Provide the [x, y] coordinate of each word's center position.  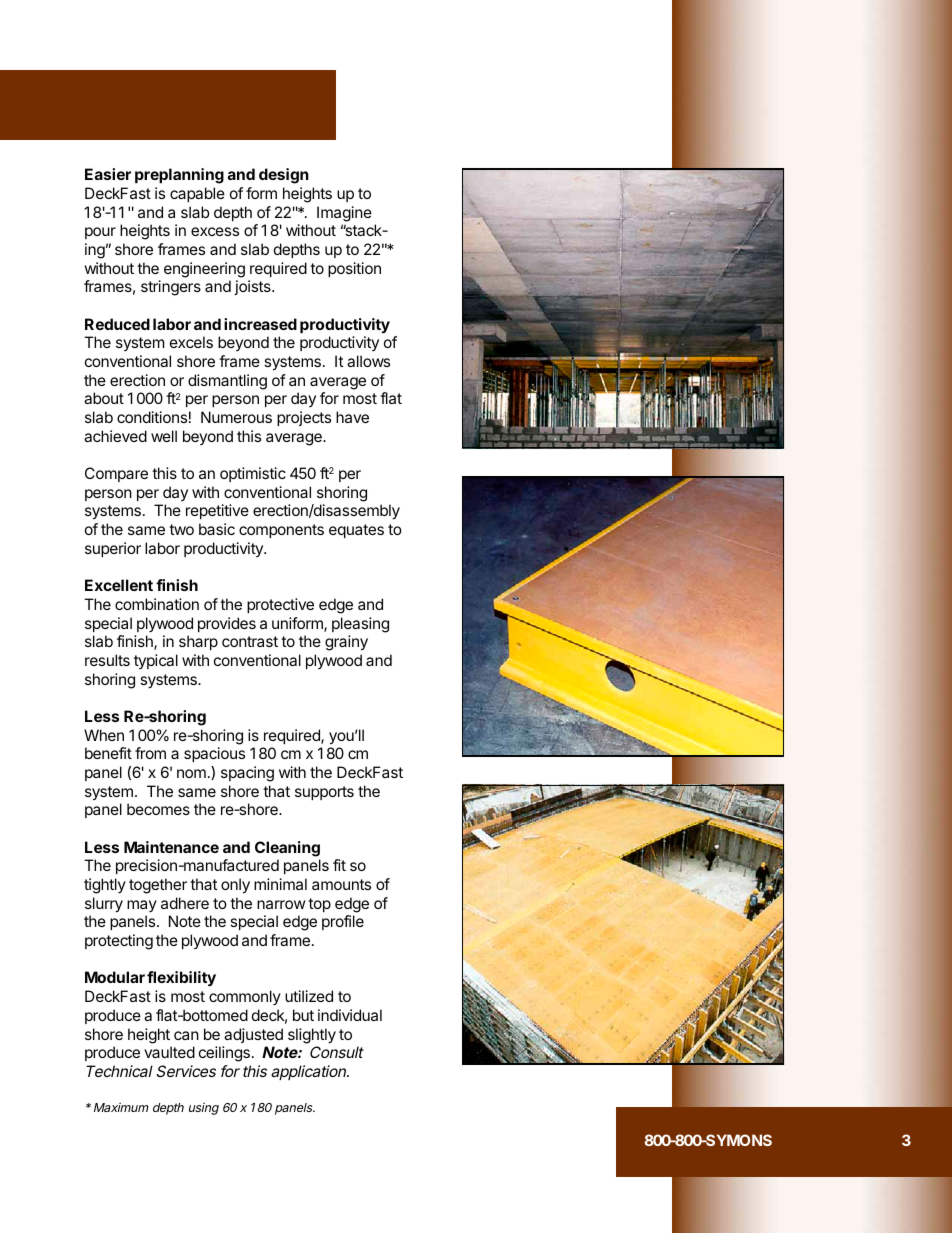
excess [215, 231]
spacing [247, 774]
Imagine [344, 214]
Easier [108, 174]
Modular [115, 977]
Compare [116, 474]
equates [356, 531]
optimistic [253, 474]
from [150, 753]
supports [324, 793]
